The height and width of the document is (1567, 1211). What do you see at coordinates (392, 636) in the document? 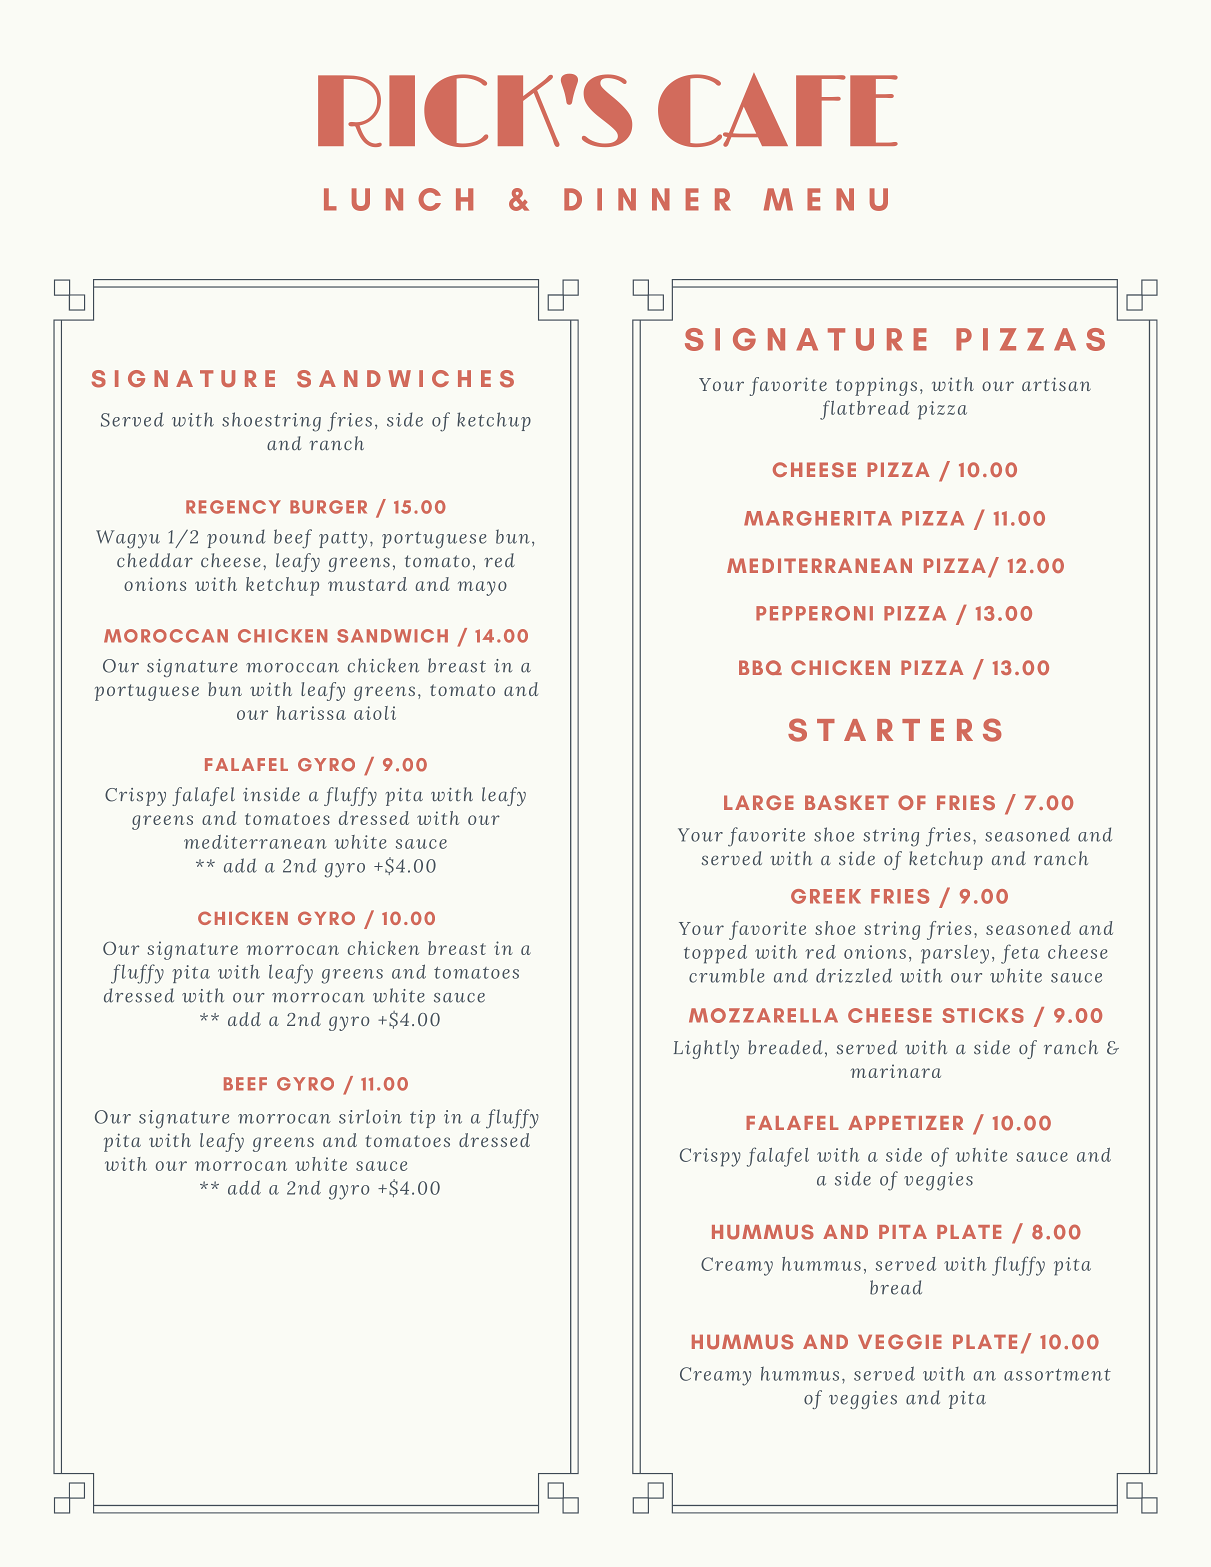
I see `SANDWICH` at bounding box center [392, 636].
